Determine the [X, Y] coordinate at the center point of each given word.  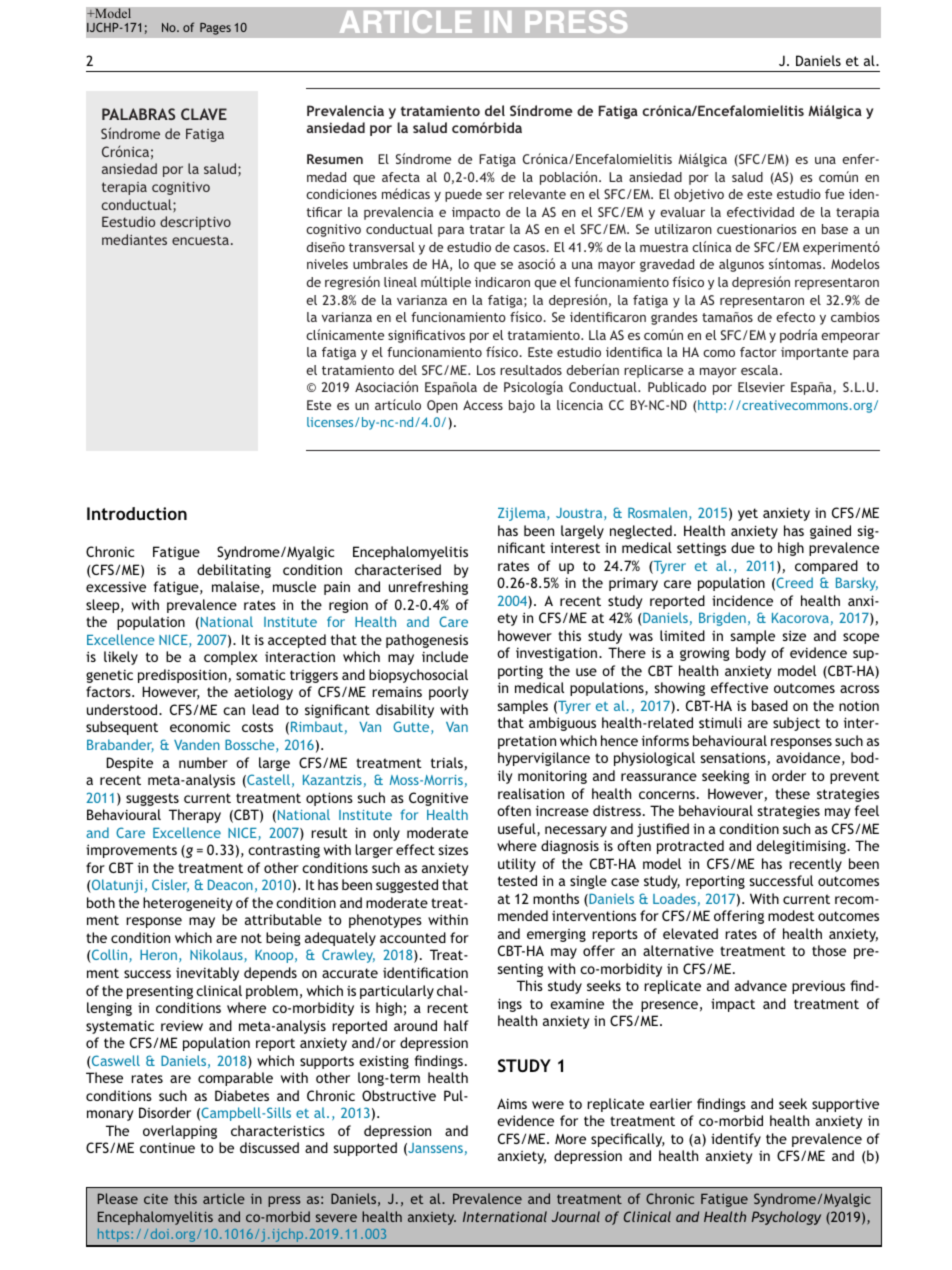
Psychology [786, 1218]
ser [495, 195]
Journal [575, 1216]
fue [834, 194]
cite [156, 1199]
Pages [215, 28]
